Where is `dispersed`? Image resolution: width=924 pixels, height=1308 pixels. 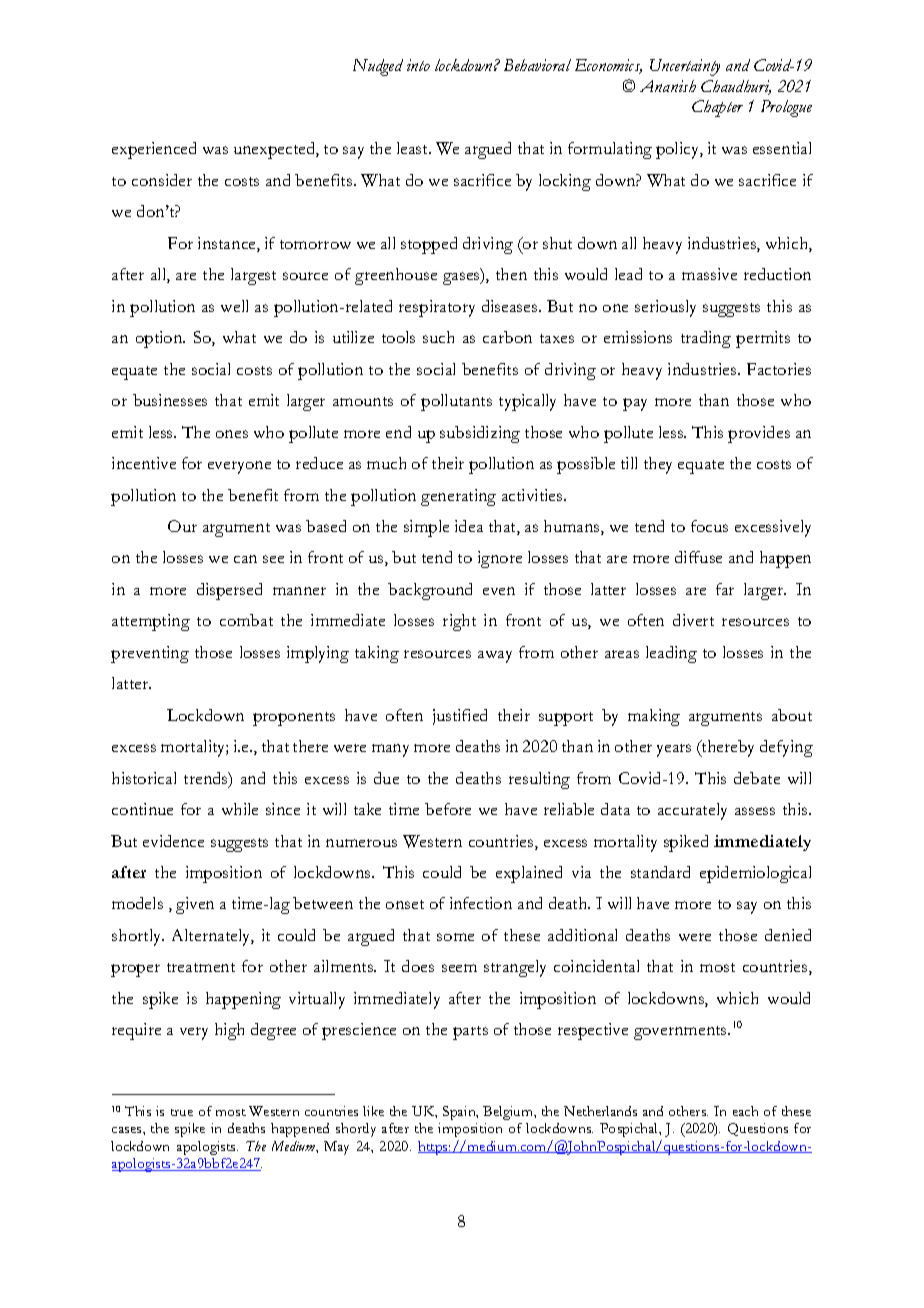
dispersed is located at coordinates (229, 591).
